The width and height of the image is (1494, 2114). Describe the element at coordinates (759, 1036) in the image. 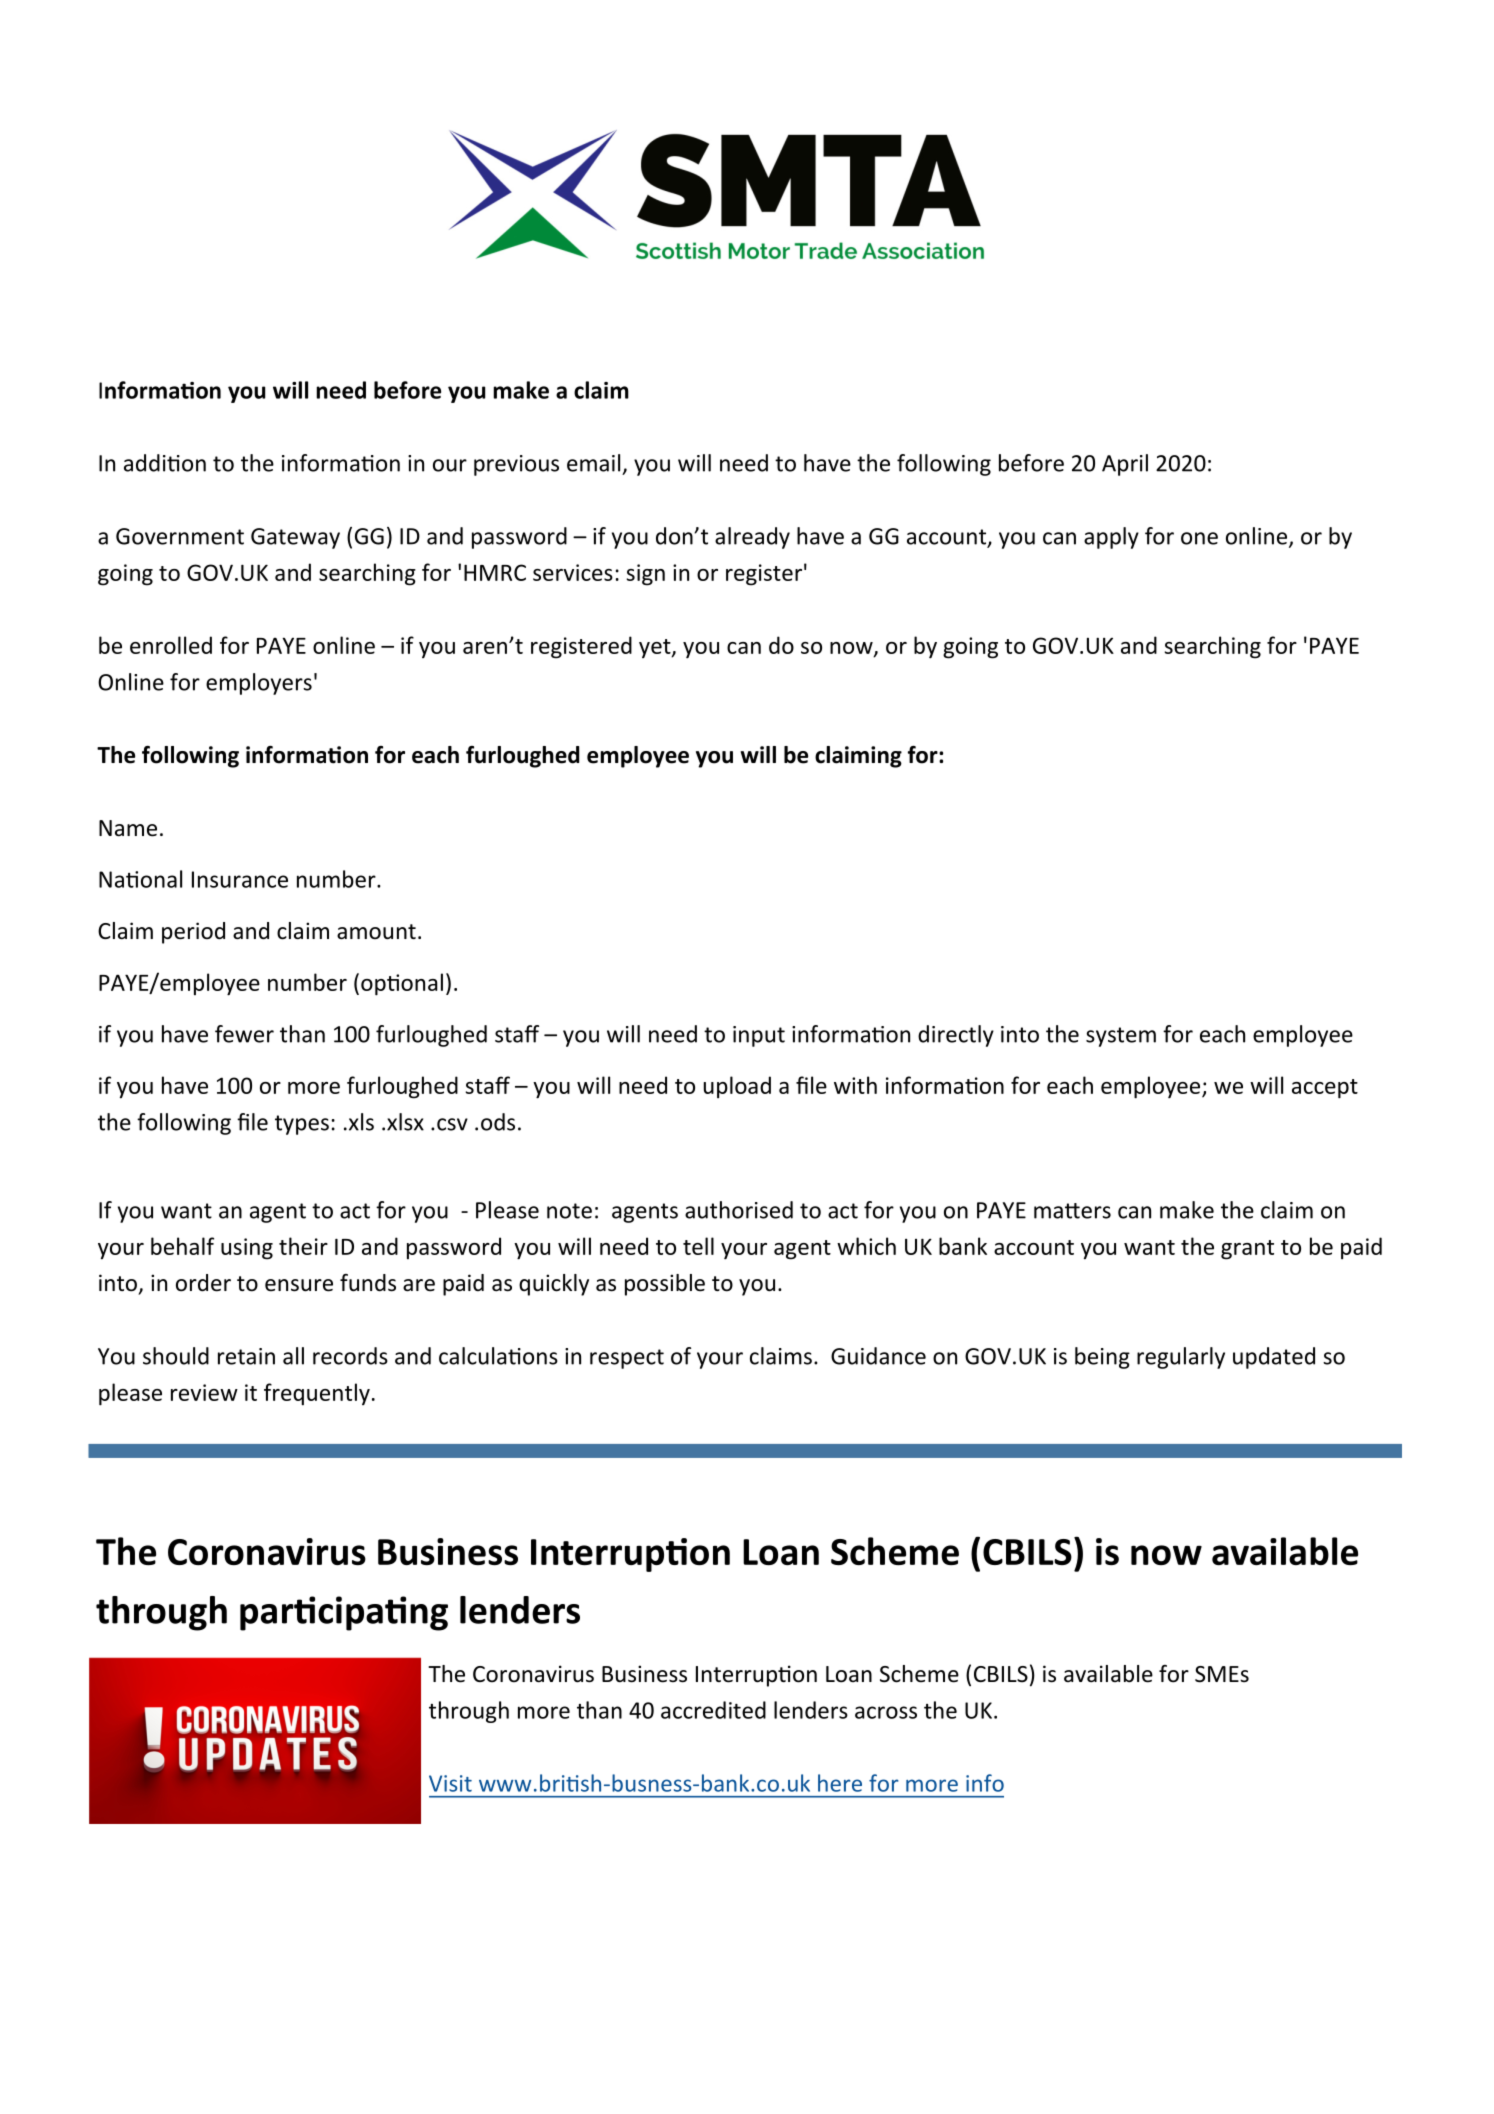

I see `input` at that location.
